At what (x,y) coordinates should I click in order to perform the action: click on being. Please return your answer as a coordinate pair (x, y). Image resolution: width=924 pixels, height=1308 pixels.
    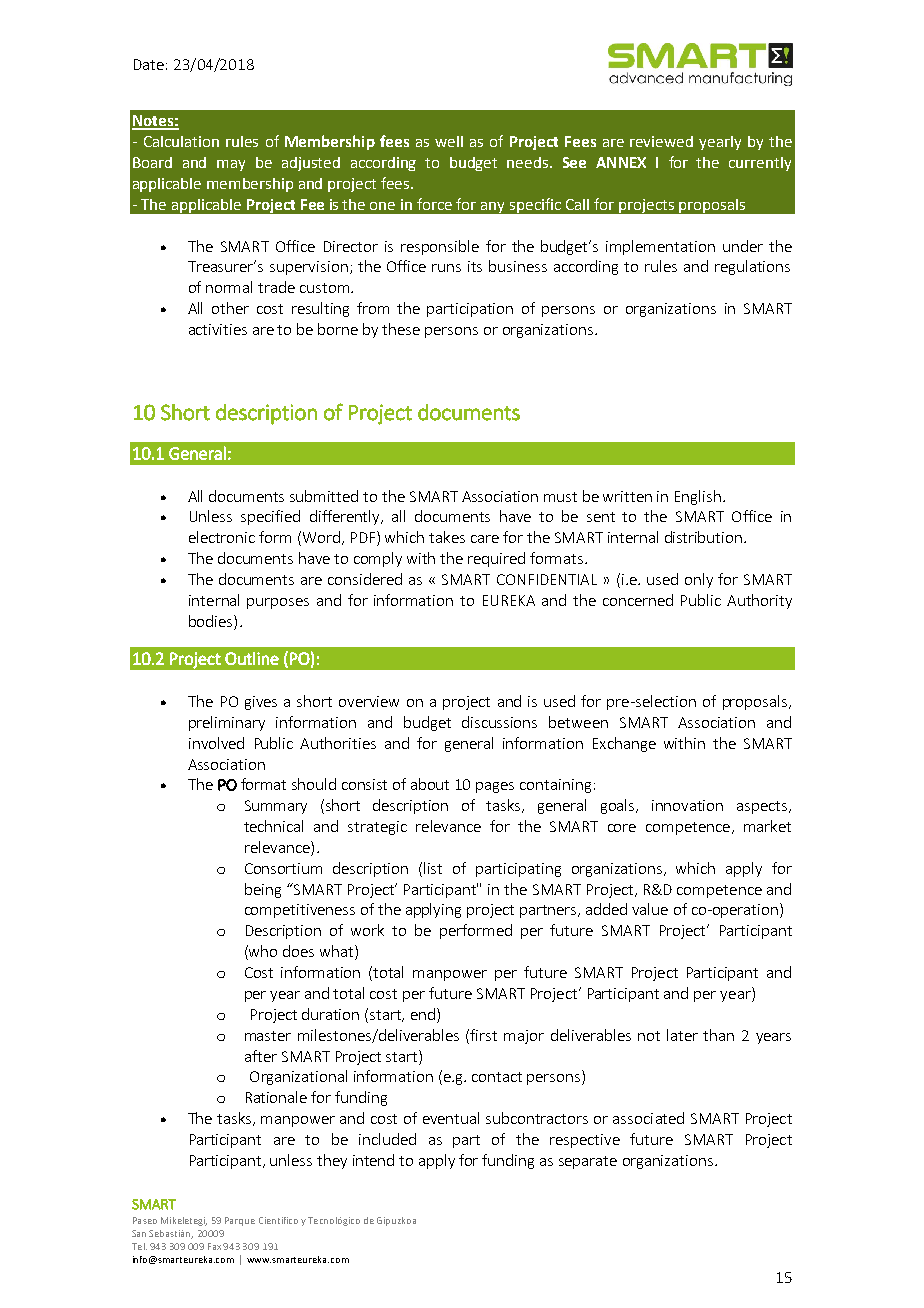
    Looking at the image, I should click on (263, 890).
